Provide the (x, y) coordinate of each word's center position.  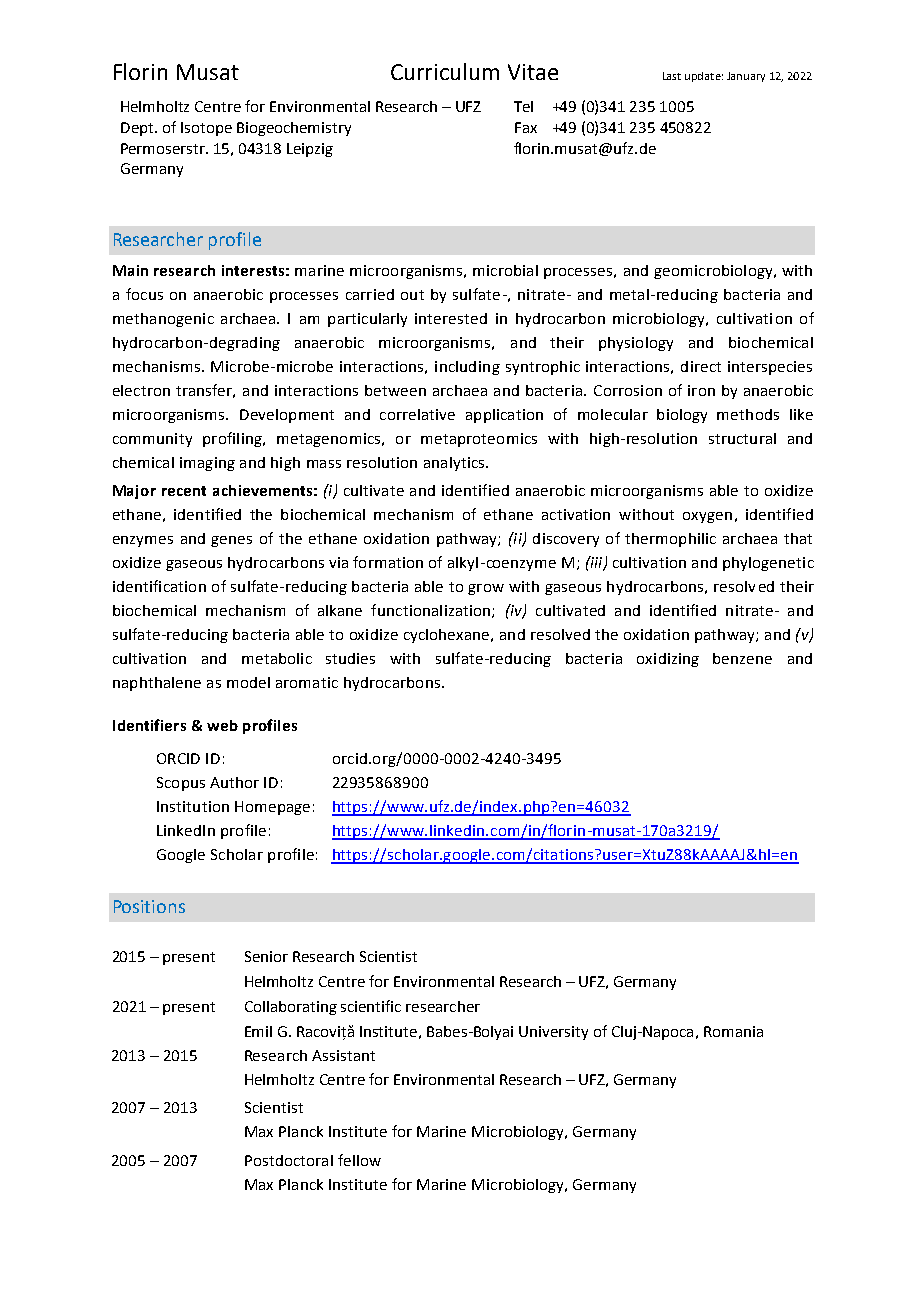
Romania (733, 1031)
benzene (742, 658)
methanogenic (163, 320)
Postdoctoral (289, 1160)
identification (159, 586)
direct (701, 366)
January (746, 77)
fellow (359, 1160)
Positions (149, 906)
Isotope (206, 129)
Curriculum (445, 71)
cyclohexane (448, 636)
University (553, 1033)
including (467, 368)
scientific (371, 1006)
